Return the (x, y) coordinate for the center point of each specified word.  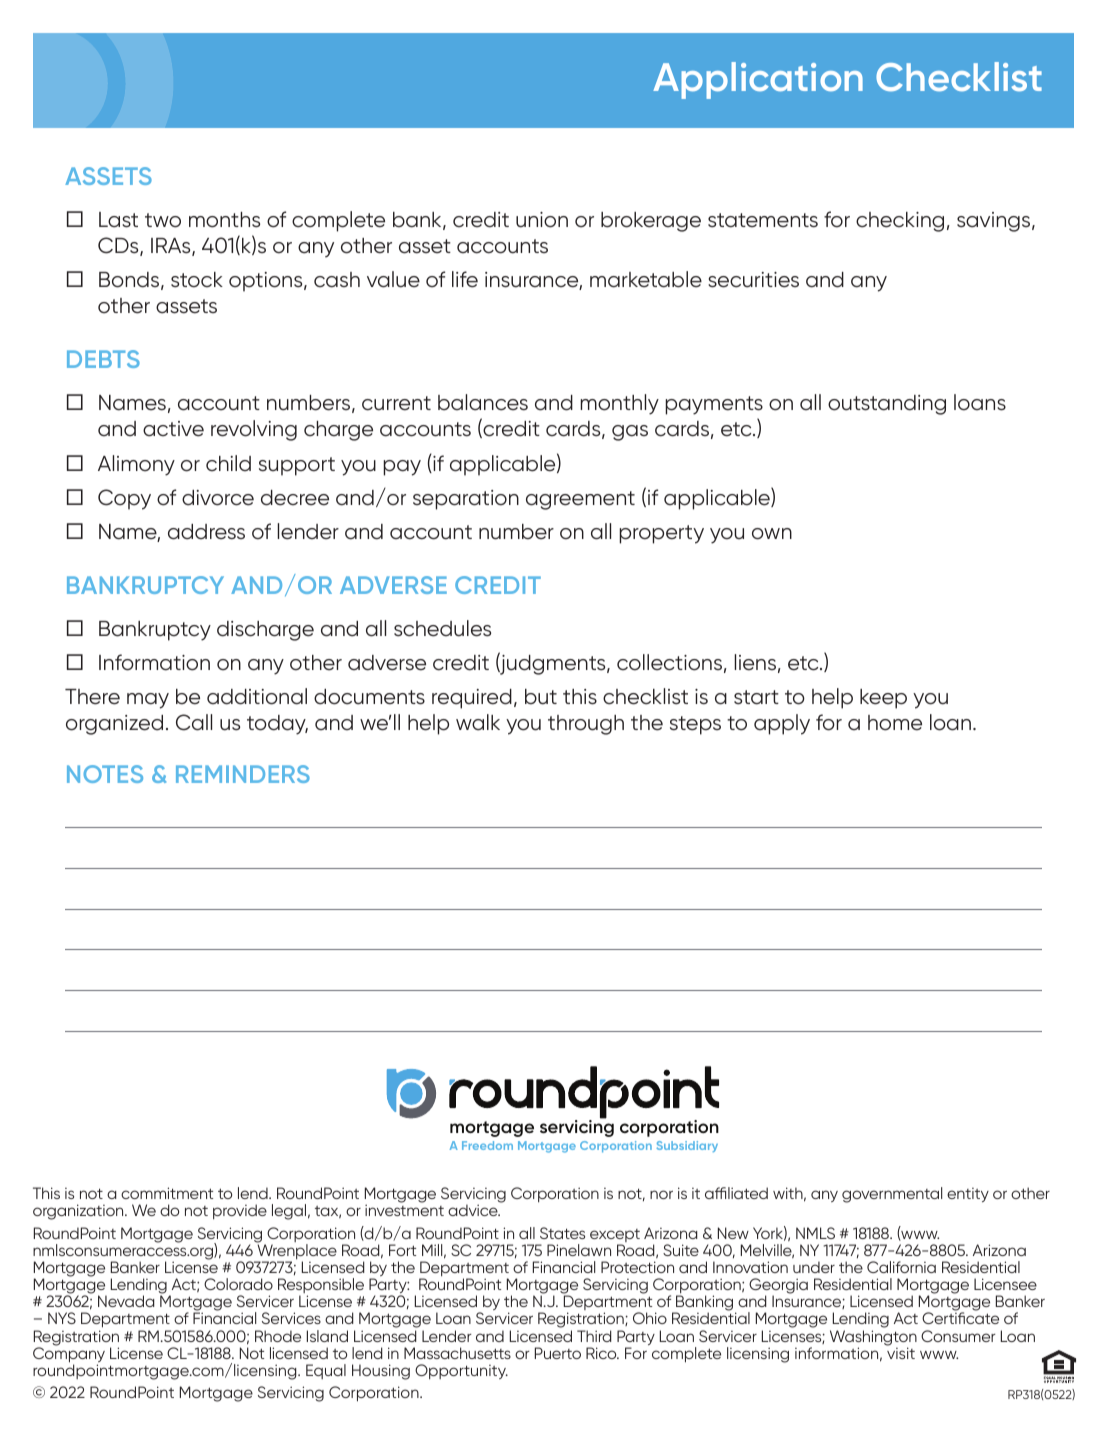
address (206, 532)
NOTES (105, 774)
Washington (873, 1339)
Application (758, 80)
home (895, 723)
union (542, 220)
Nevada (126, 1301)
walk (478, 722)
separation (466, 500)
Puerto (558, 1353)
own (772, 534)
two (163, 220)
